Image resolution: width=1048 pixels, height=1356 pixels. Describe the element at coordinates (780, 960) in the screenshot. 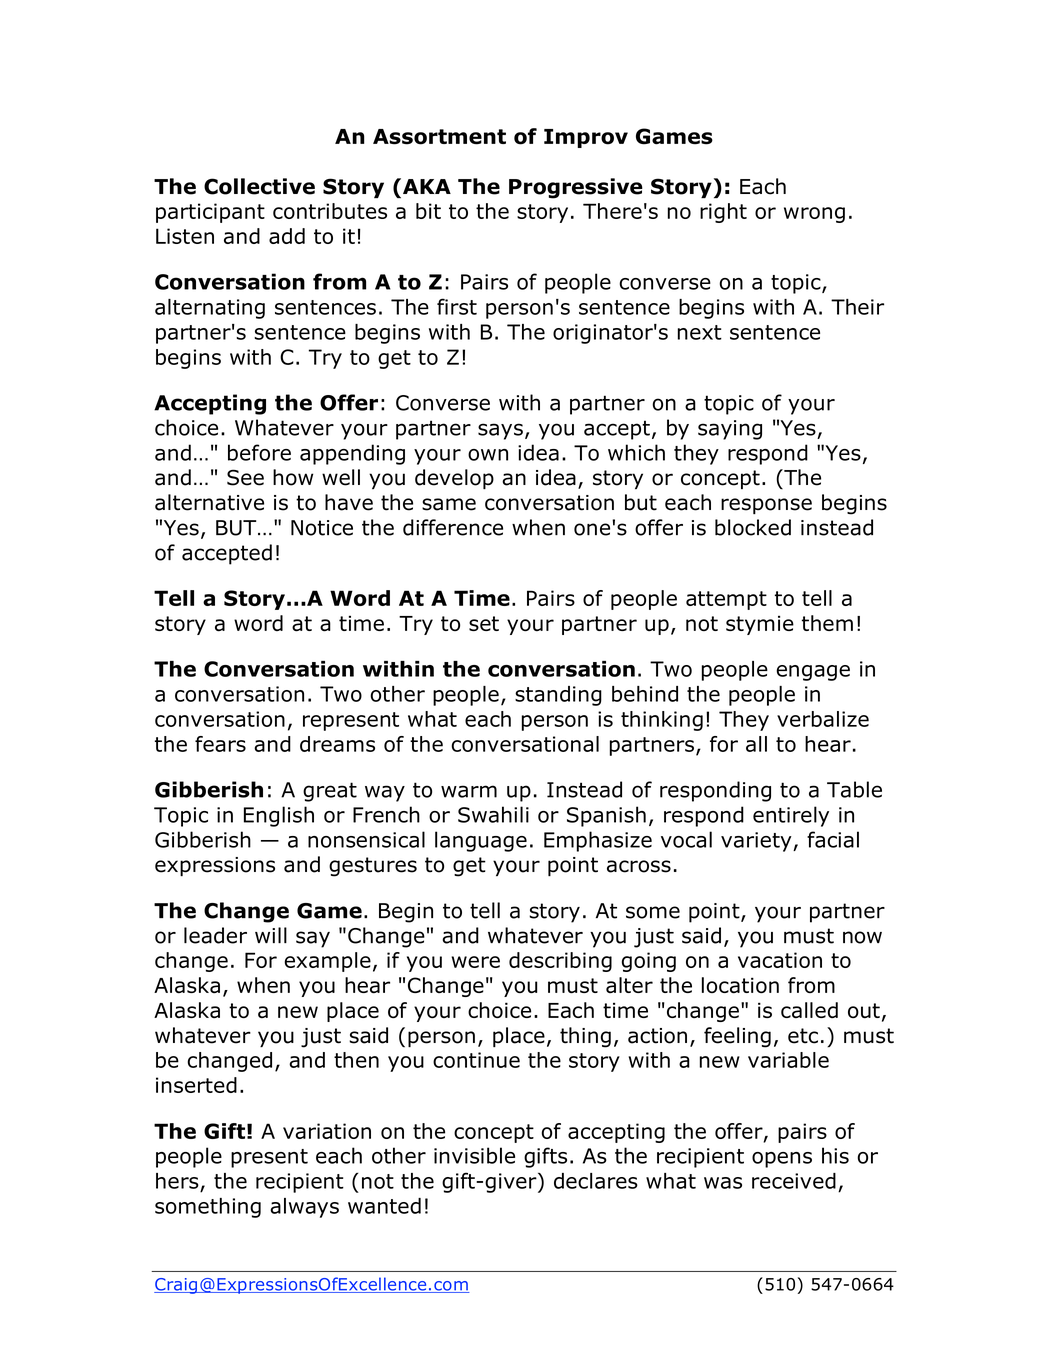

I see `vacation` at that location.
